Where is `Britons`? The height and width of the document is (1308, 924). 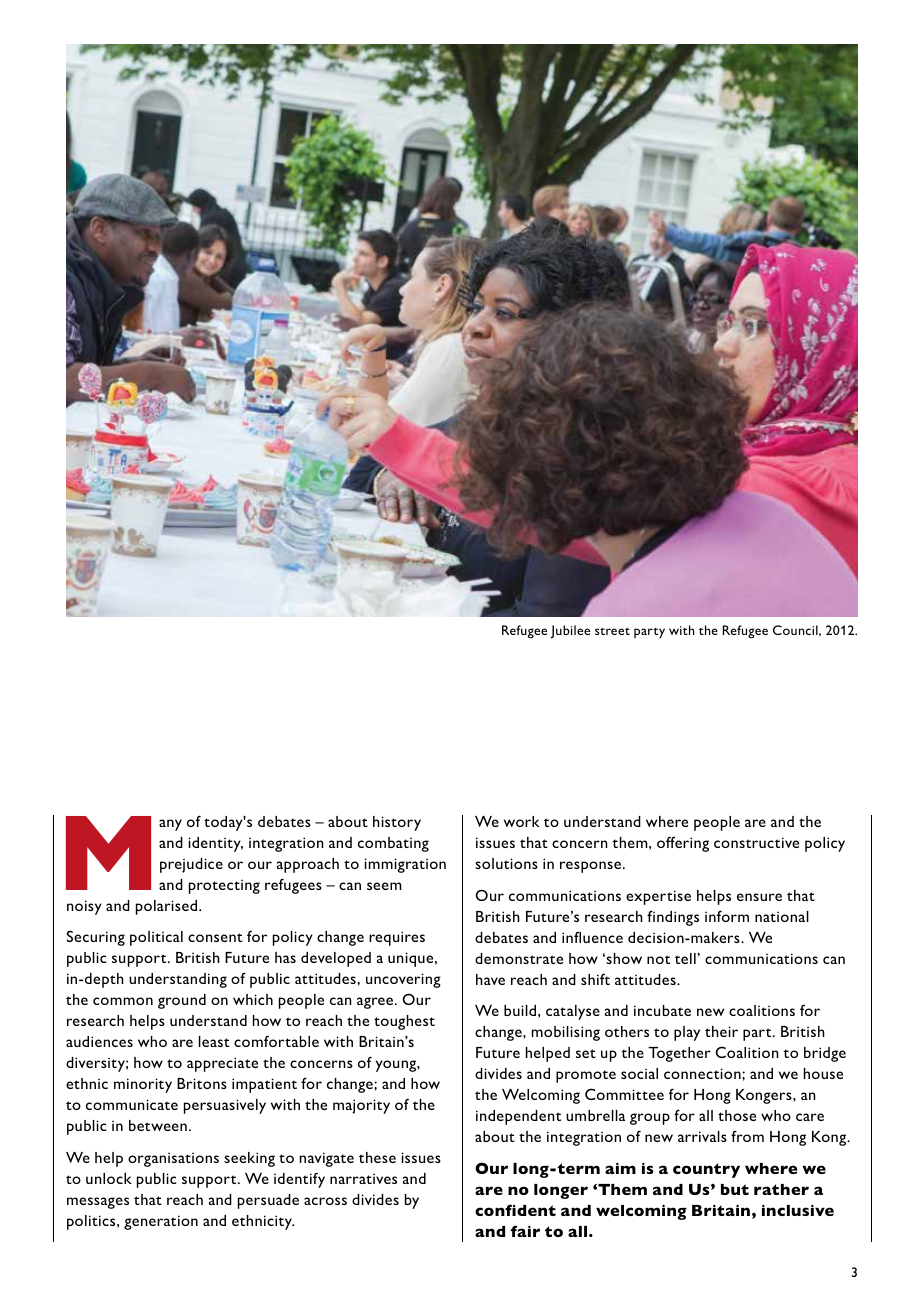
Britons is located at coordinates (202, 1083).
